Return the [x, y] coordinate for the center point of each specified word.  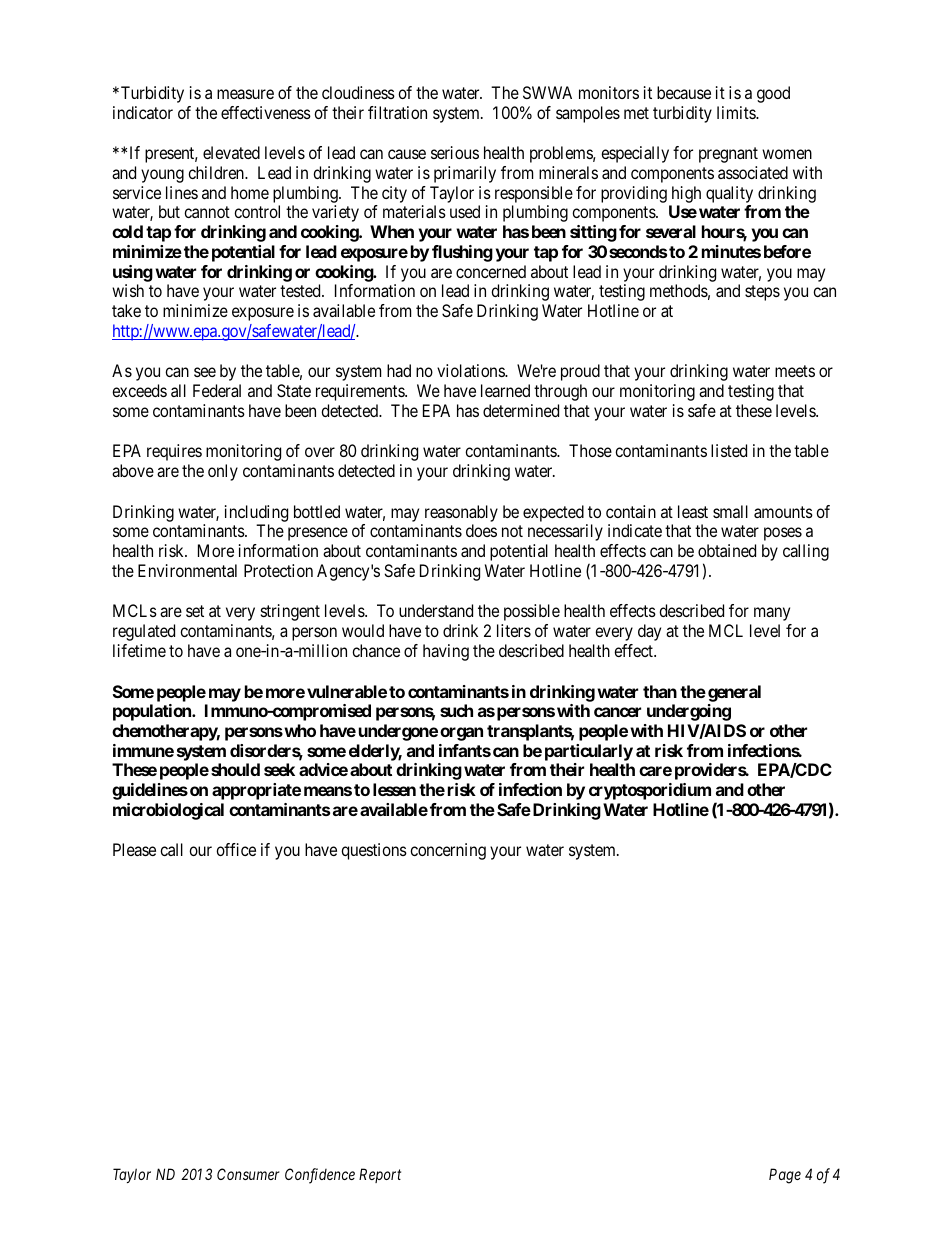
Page [785, 1176]
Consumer [248, 1174]
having [446, 652]
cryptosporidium [650, 791]
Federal [217, 390]
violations [471, 370]
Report [380, 1175]
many [772, 614]
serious [455, 152]
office [236, 849]
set [195, 611]
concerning [448, 851]
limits [737, 112]
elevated [231, 152]
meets [795, 371]
